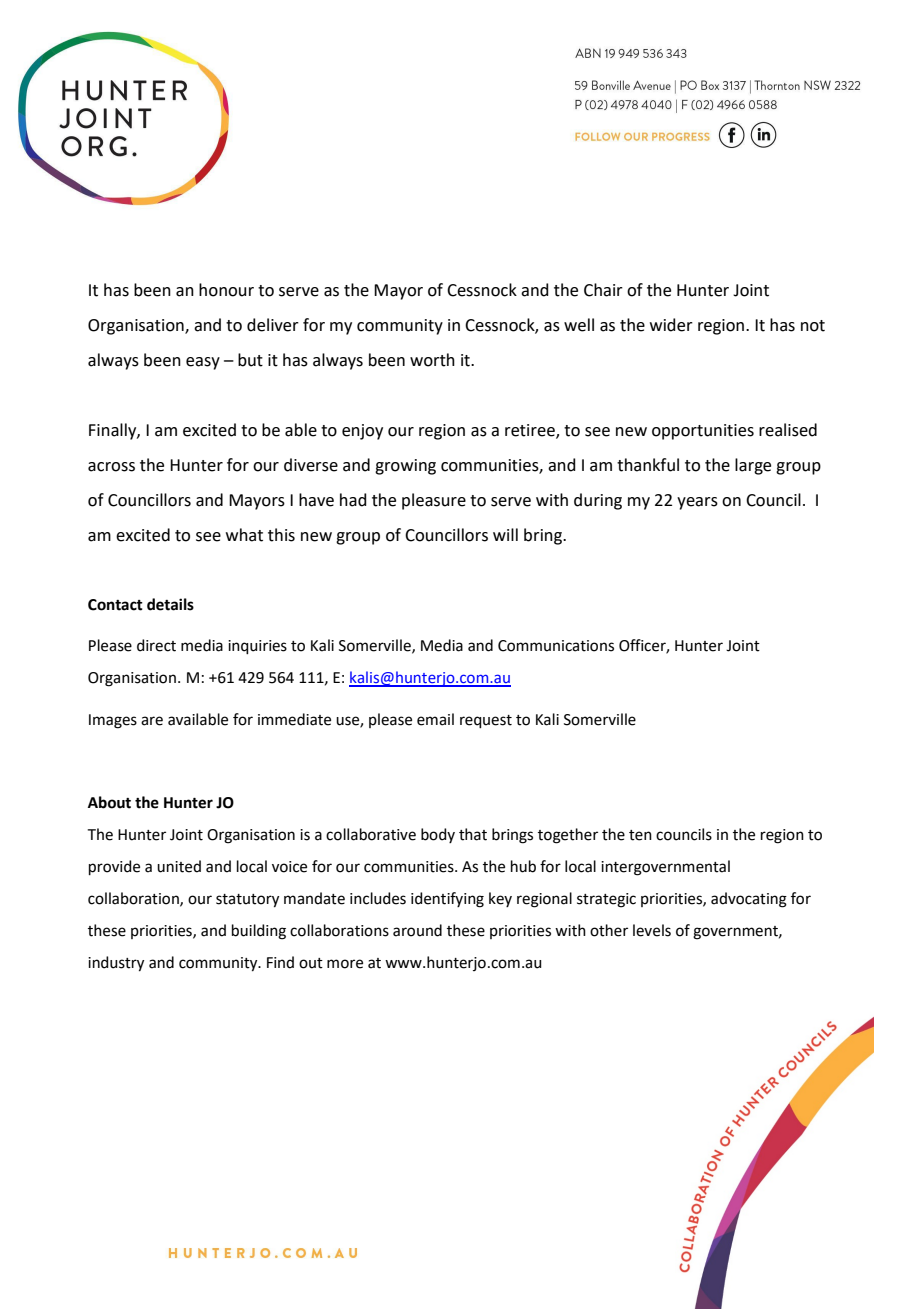 The height and width of the screenshot is (1309, 924). Describe the element at coordinates (531, 431) in the screenshot. I see `retiree` at that location.
